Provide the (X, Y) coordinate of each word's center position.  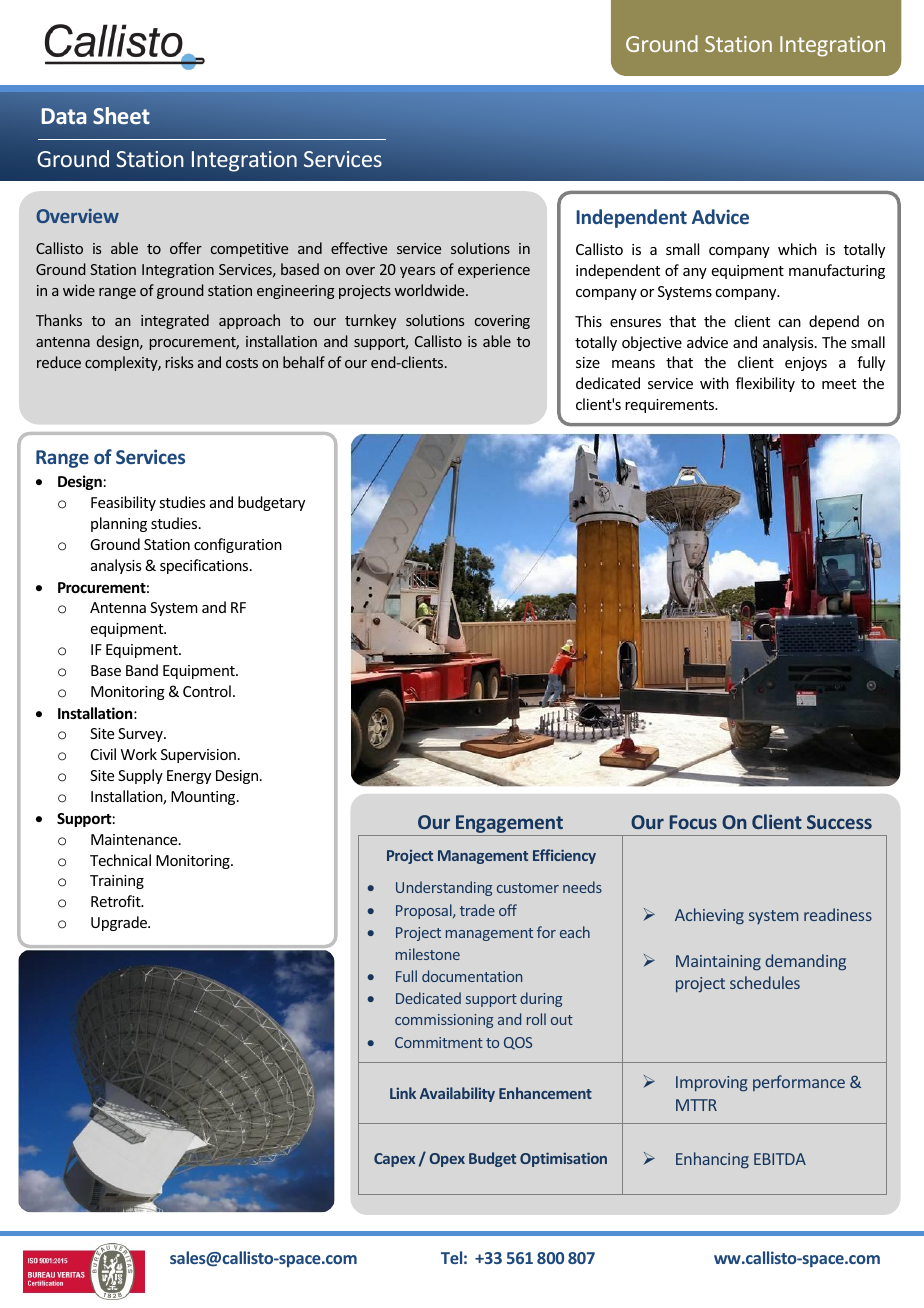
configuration (238, 545)
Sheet (121, 115)
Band (142, 670)
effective (359, 248)
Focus (693, 822)
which (797, 249)
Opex (447, 1160)
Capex (394, 1160)
